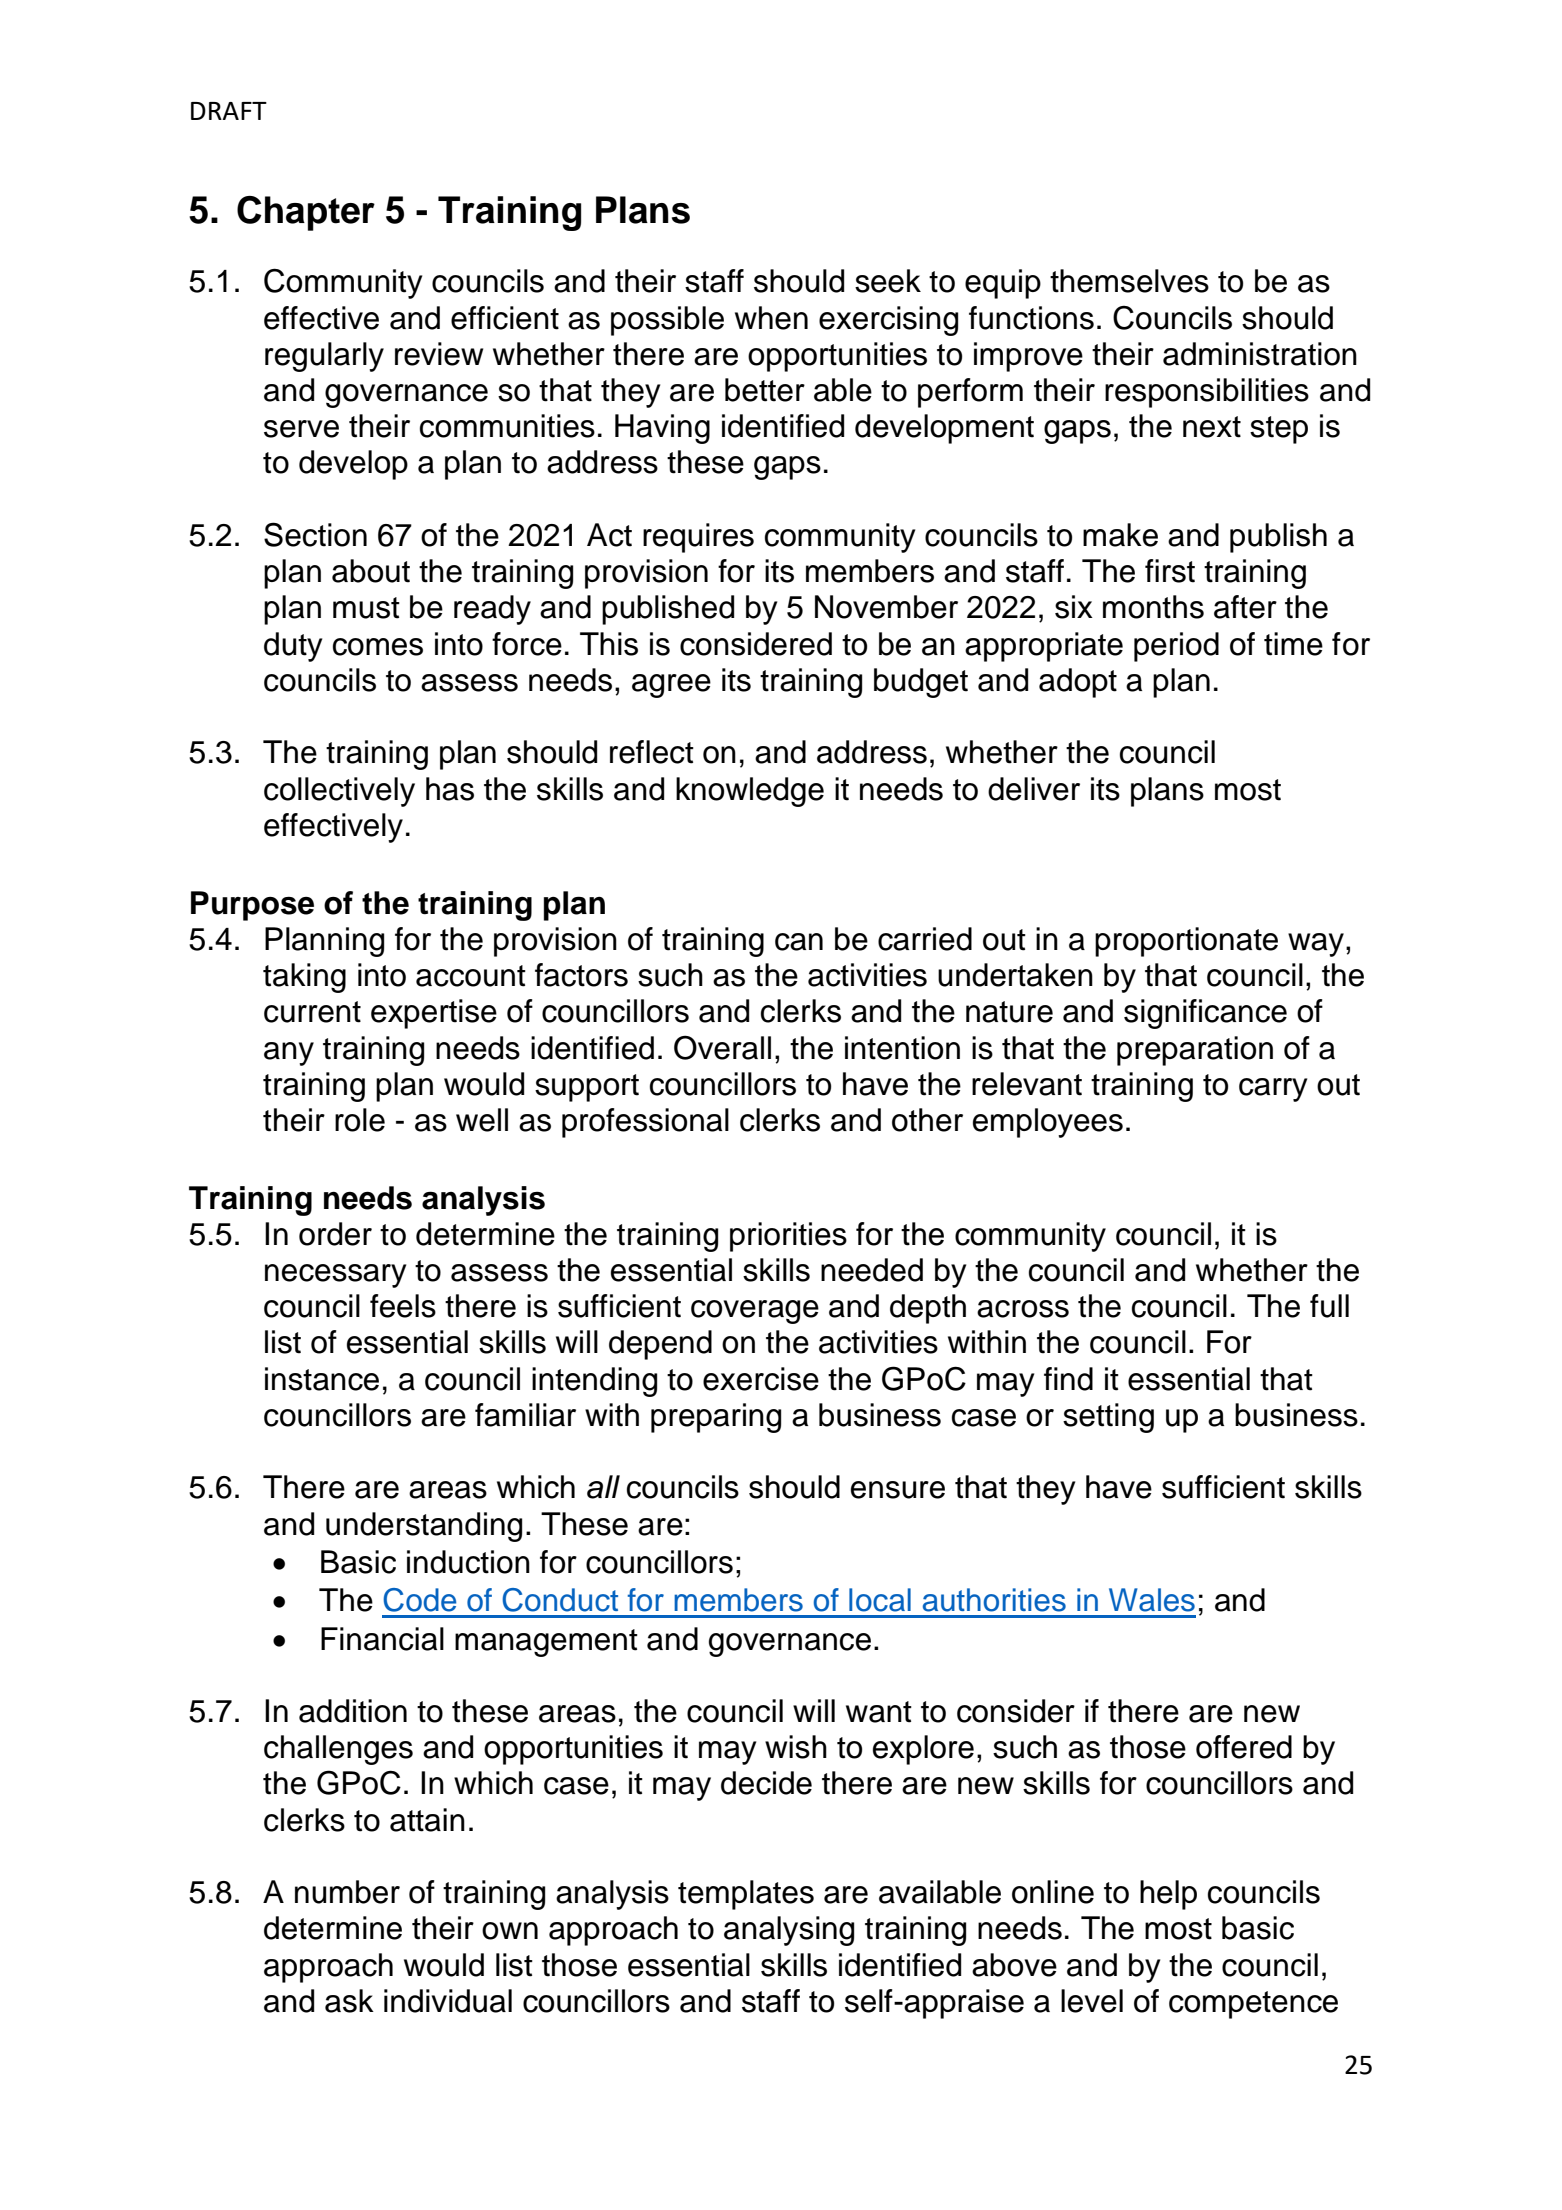 This screenshot has width=1562, height=2210. I want to click on collectively, so click(339, 792).
